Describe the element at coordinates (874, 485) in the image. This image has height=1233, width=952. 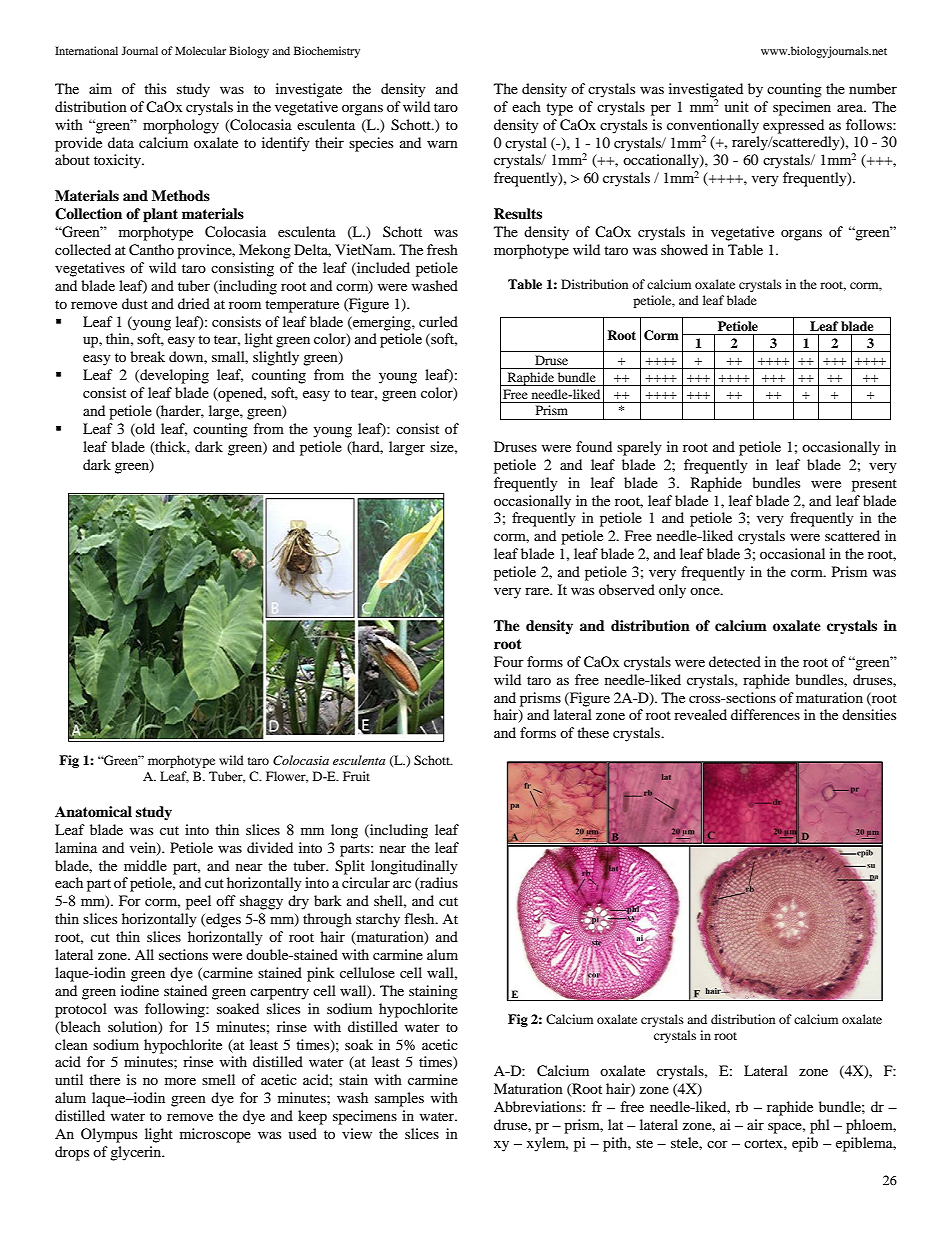
I see `present` at that location.
